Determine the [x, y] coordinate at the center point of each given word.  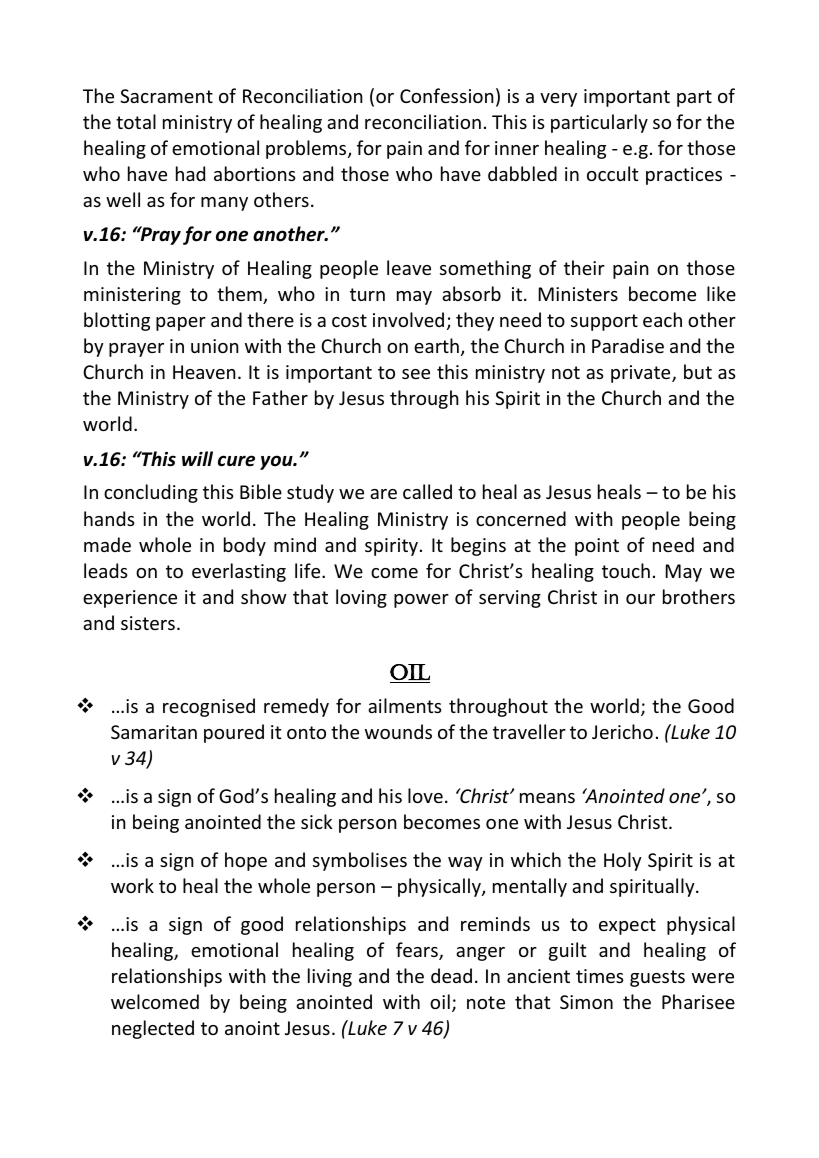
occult [612, 173]
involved [408, 319]
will [197, 458]
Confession [447, 95]
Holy [623, 861]
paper [181, 324]
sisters [148, 623]
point [597, 547]
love [425, 795]
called [427, 491]
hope [246, 861]
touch [626, 570]
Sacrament [166, 96]
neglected [153, 1029]
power [421, 601]
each [662, 319]
